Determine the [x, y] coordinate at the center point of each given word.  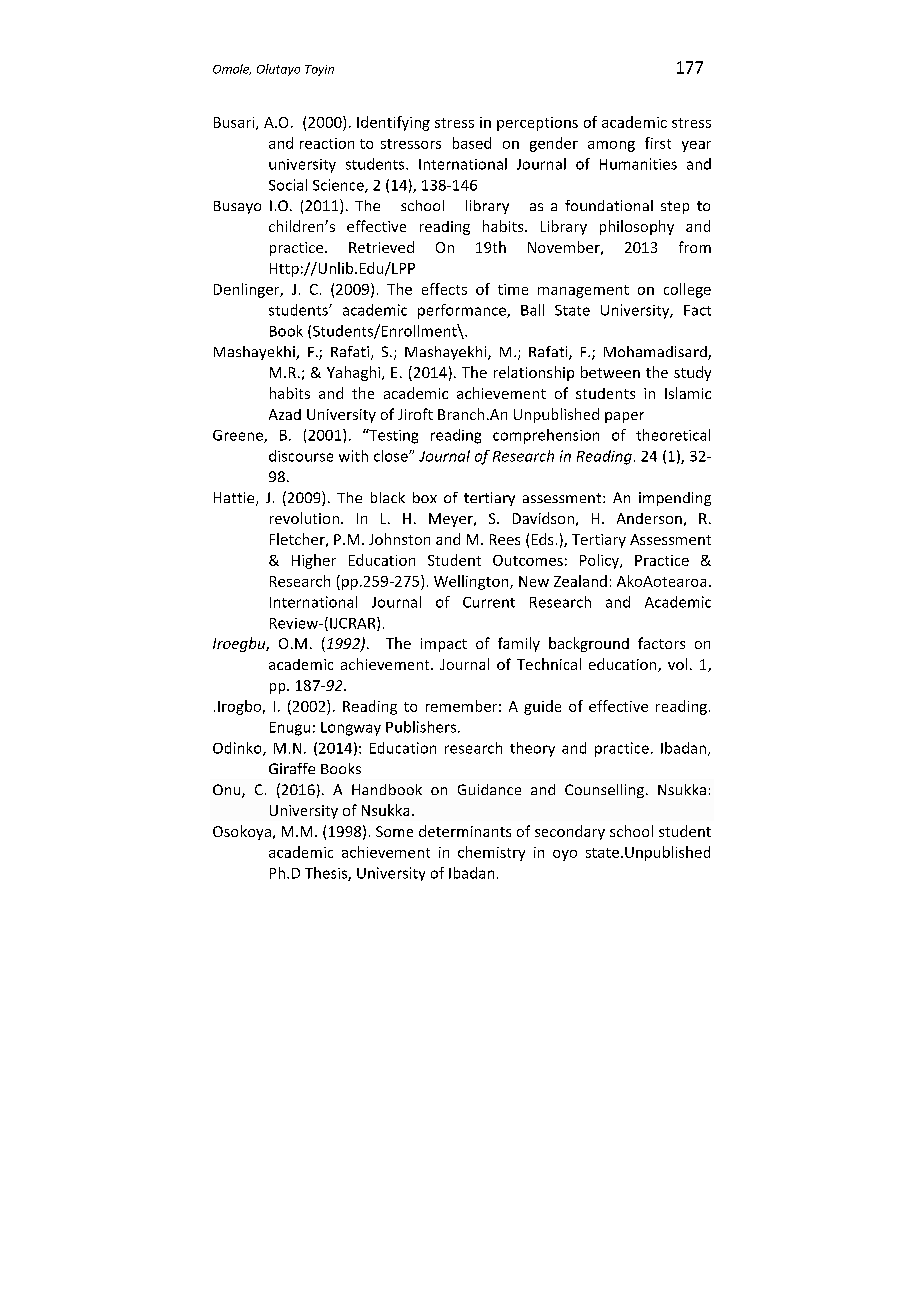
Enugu [290, 729]
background [589, 644]
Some [394, 831]
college [687, 290]
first [658, 143]
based [472, 143]
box [425, 497]
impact [444, 645]
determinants [465, 831]
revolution [304, 518]
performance [463, 311]
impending [675, 499]
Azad [285, 414]
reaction [327, 143]
